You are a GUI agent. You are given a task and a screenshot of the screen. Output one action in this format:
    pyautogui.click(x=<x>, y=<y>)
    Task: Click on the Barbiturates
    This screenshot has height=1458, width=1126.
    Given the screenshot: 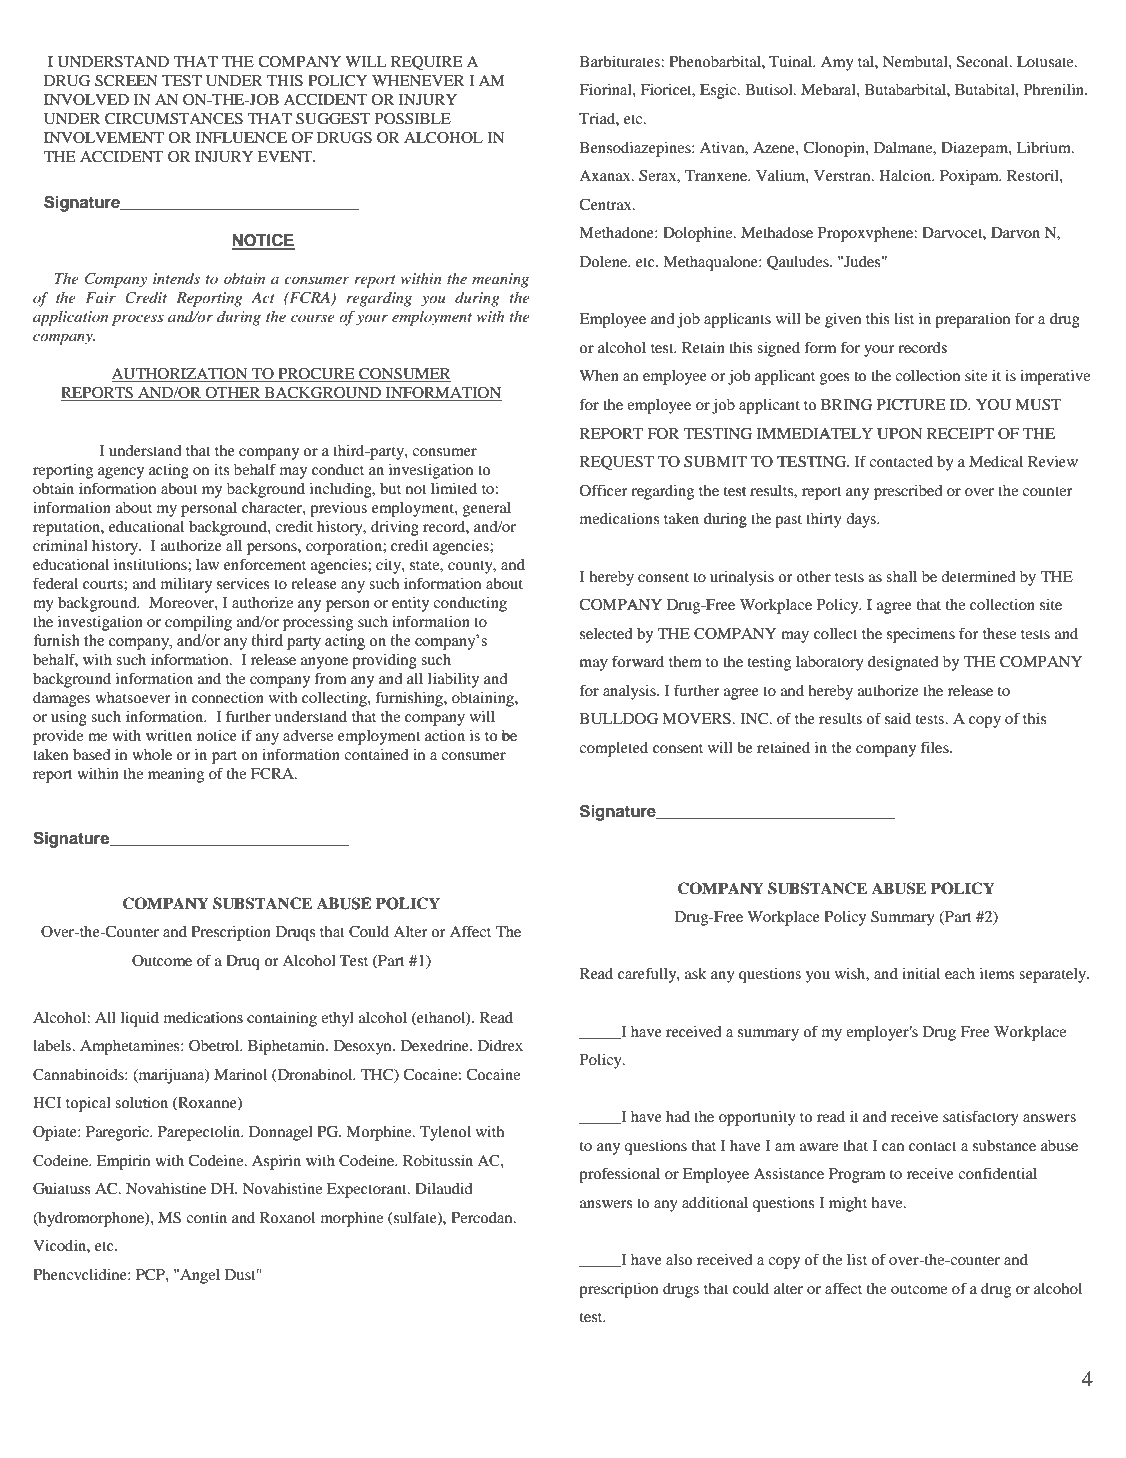 What is the action you would take?
    pyautogui.click(x=621, y=61)
